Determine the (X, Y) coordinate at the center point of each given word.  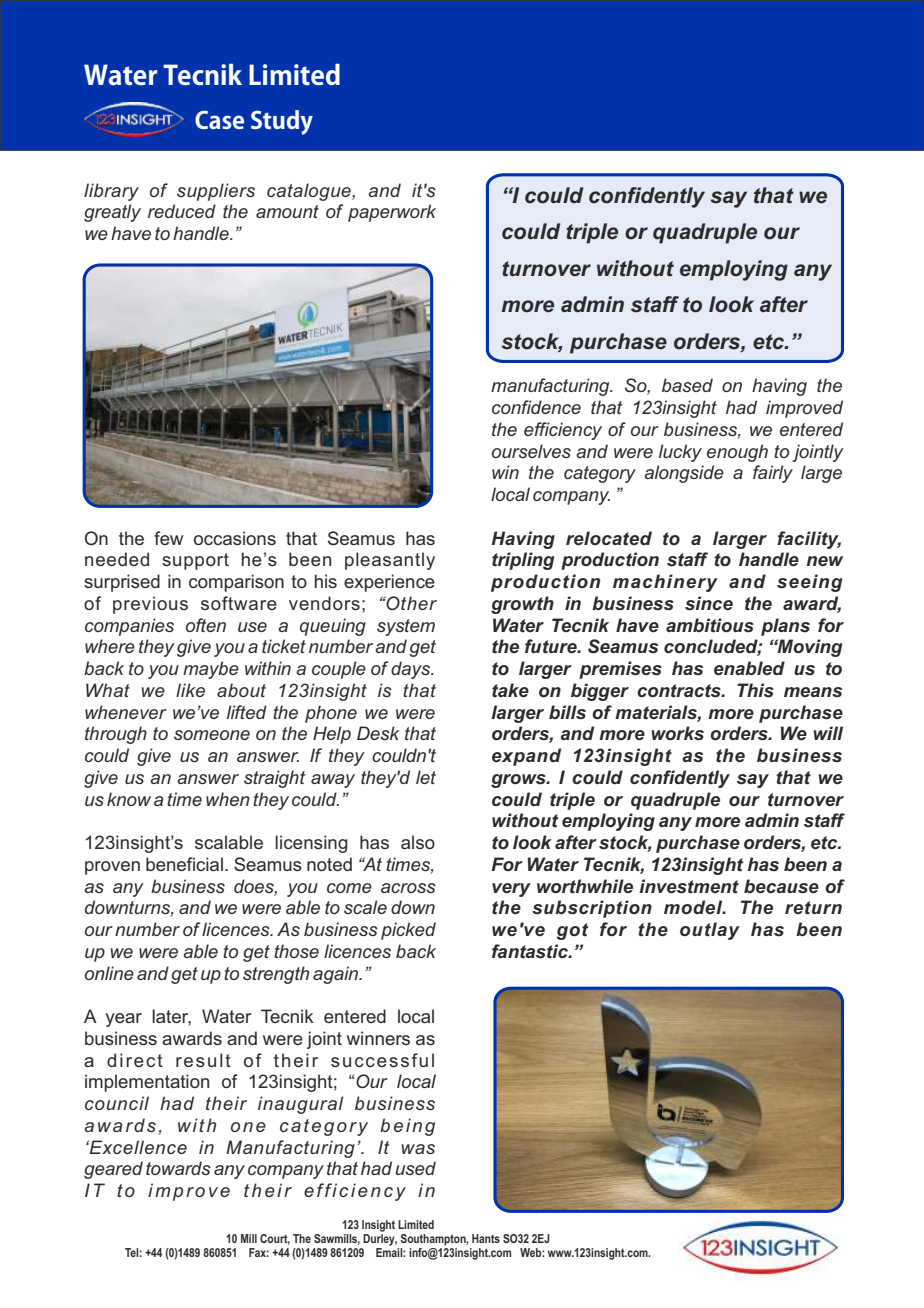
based (687, 385)
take (510, 690)
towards (178, 1168)
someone (212, 735)
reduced (182, 211)
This (755, 690)
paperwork (392, 213)
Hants (486, 1238)
